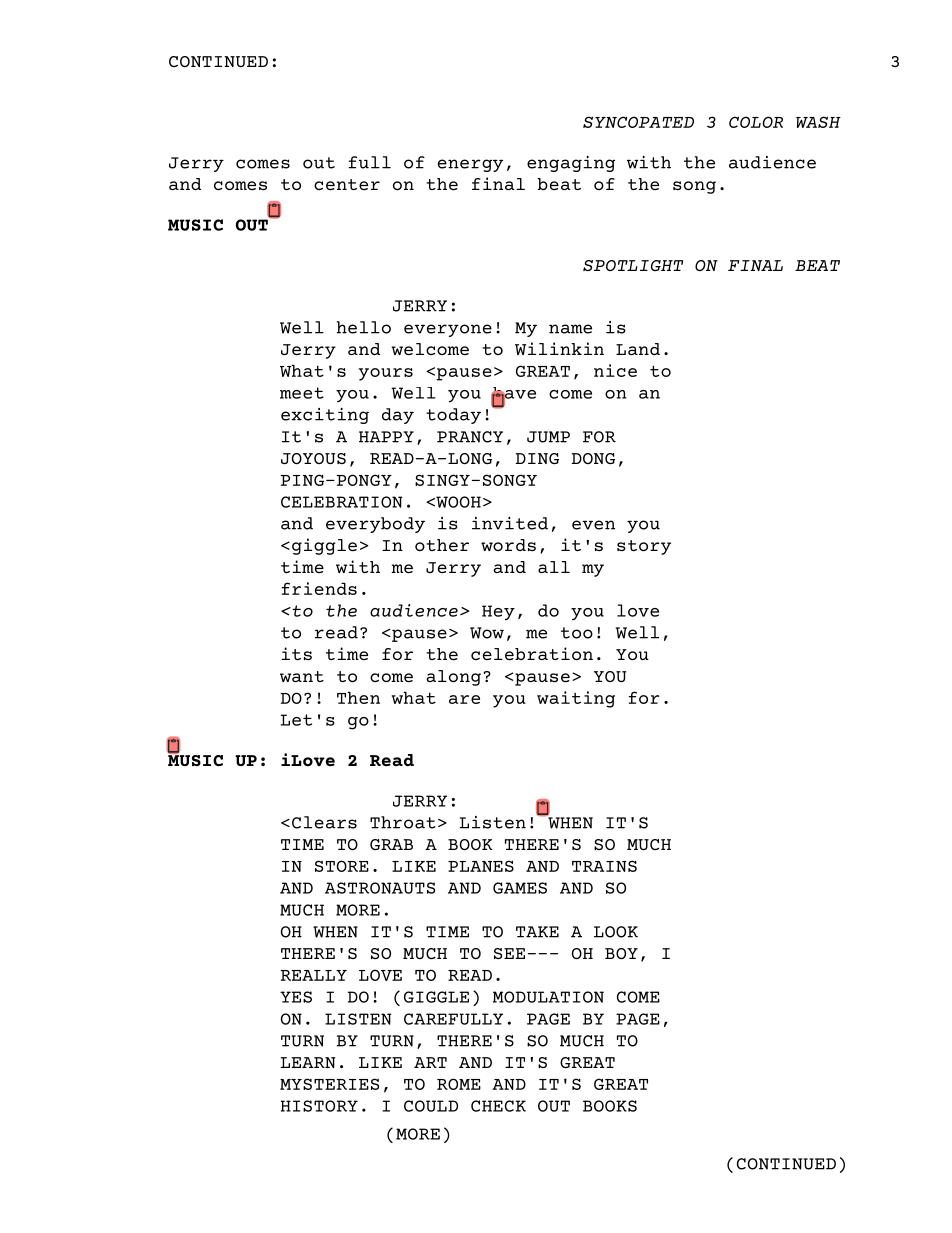 The width and height of the image is (952, 1233). What do you see at coordinates (593, 525) in the image?
I see `even` at bounding box center [593, 525].
